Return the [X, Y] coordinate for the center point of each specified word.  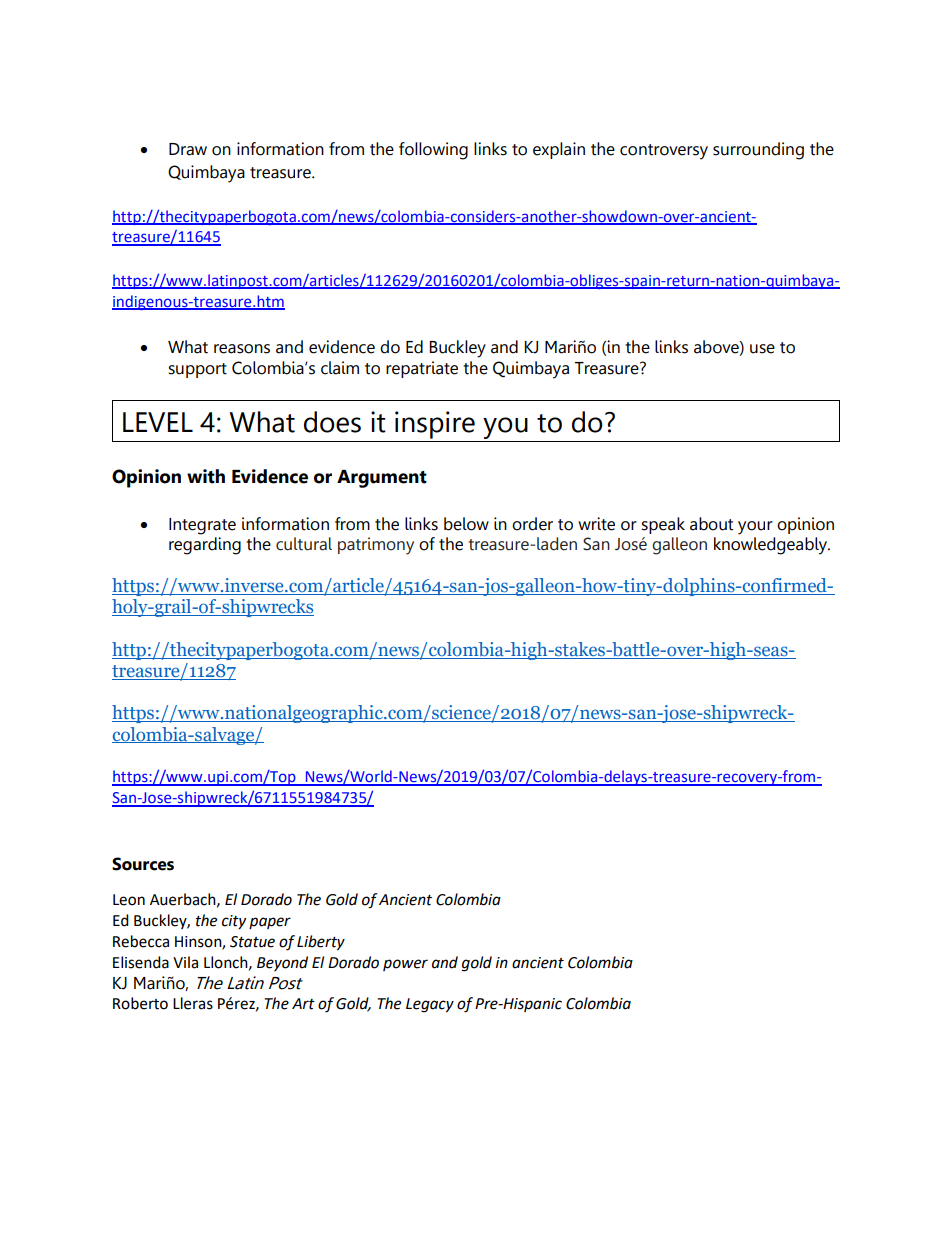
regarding [205, 546]
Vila [185, 962]
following [433, 151]
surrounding [758, 151]
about [711, 524]
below [466, 524]
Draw [188, 149]
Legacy [430, 1005]
